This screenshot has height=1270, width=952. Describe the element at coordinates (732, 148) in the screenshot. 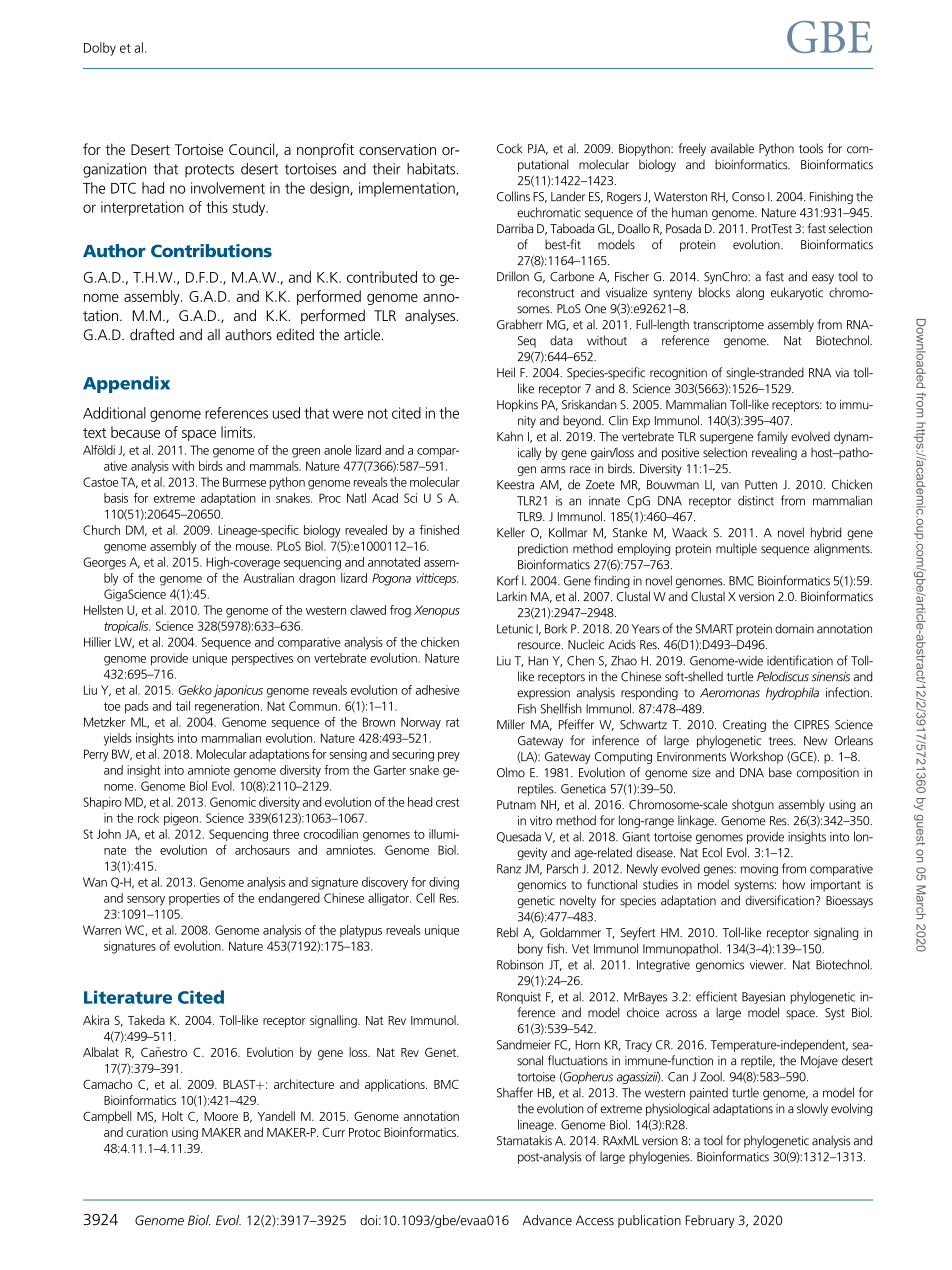

I see `available` at that location.
